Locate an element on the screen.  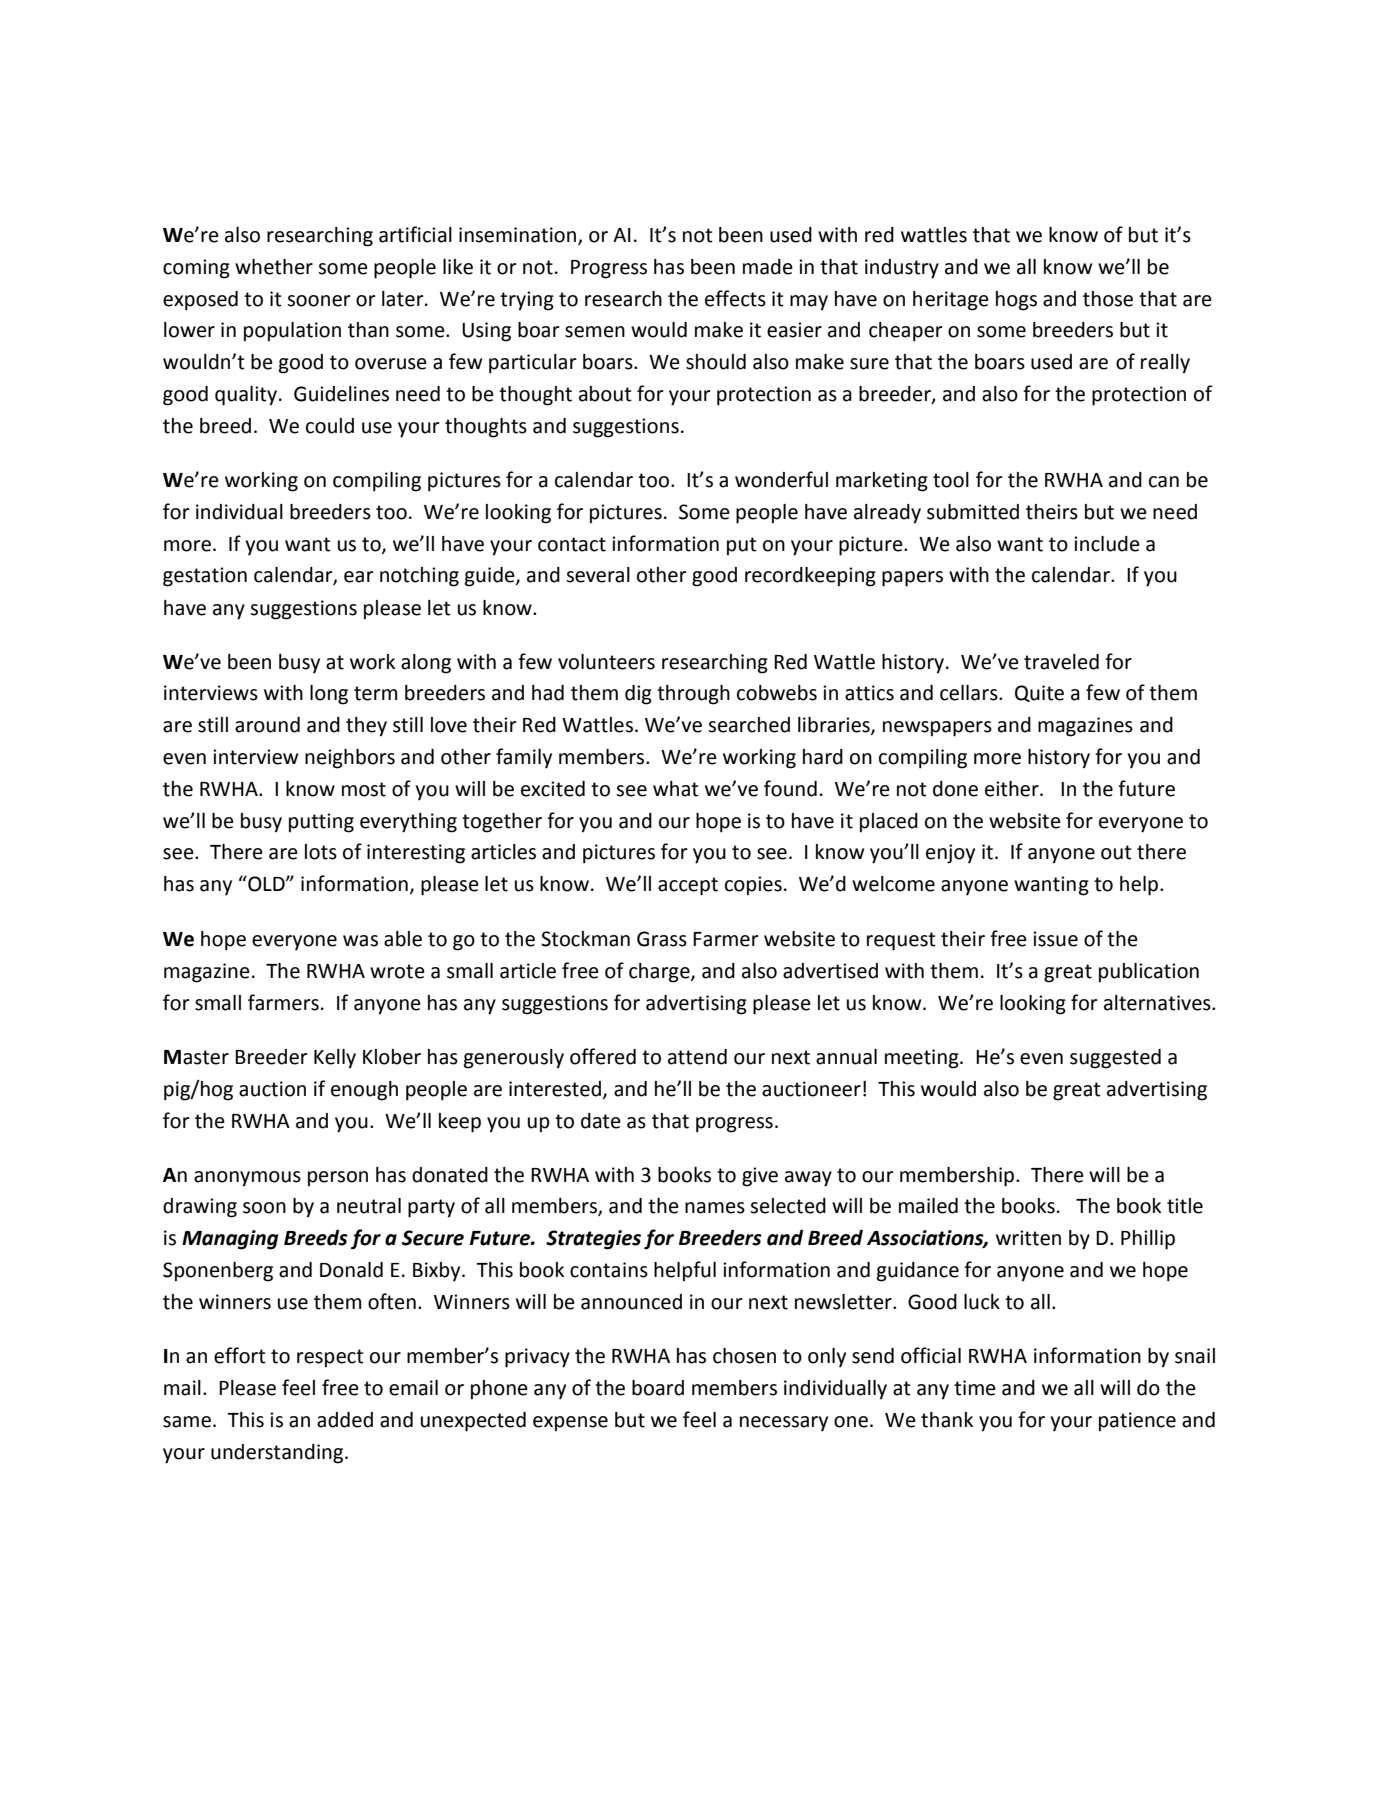
whether is located at coordinates (274, 267).
